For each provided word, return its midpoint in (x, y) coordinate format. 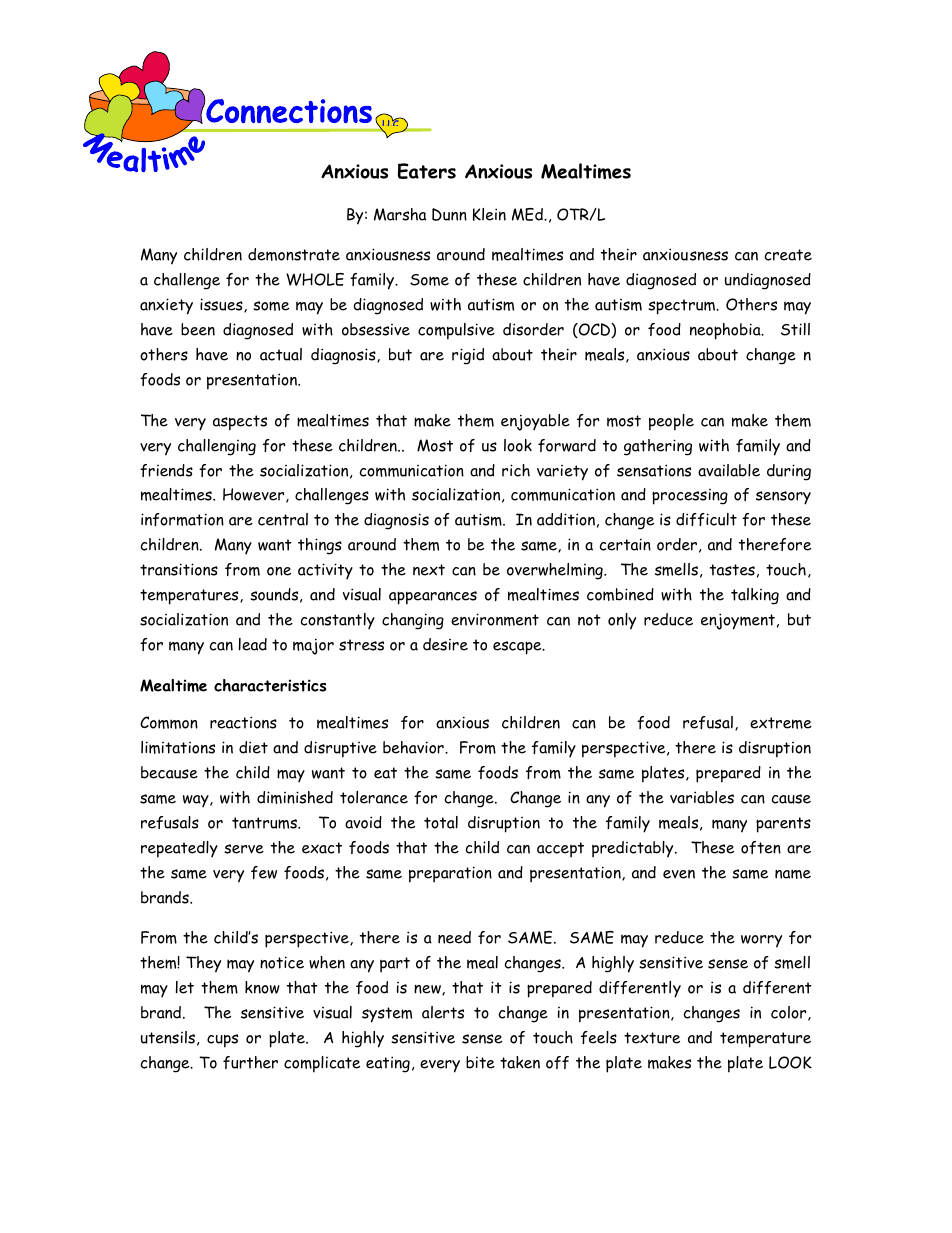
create (788, 255)
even (679, 874)
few (264, 872)
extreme (781, 723)
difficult (706, 519)
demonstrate (294, 254)
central (283, 519)
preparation (450, 874)
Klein (489, 214)
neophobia (726, 331)
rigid (468, 356)
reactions (243, 722)
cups (222, 1041)
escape (518, 648)
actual (281, 354)
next (429, 570)
